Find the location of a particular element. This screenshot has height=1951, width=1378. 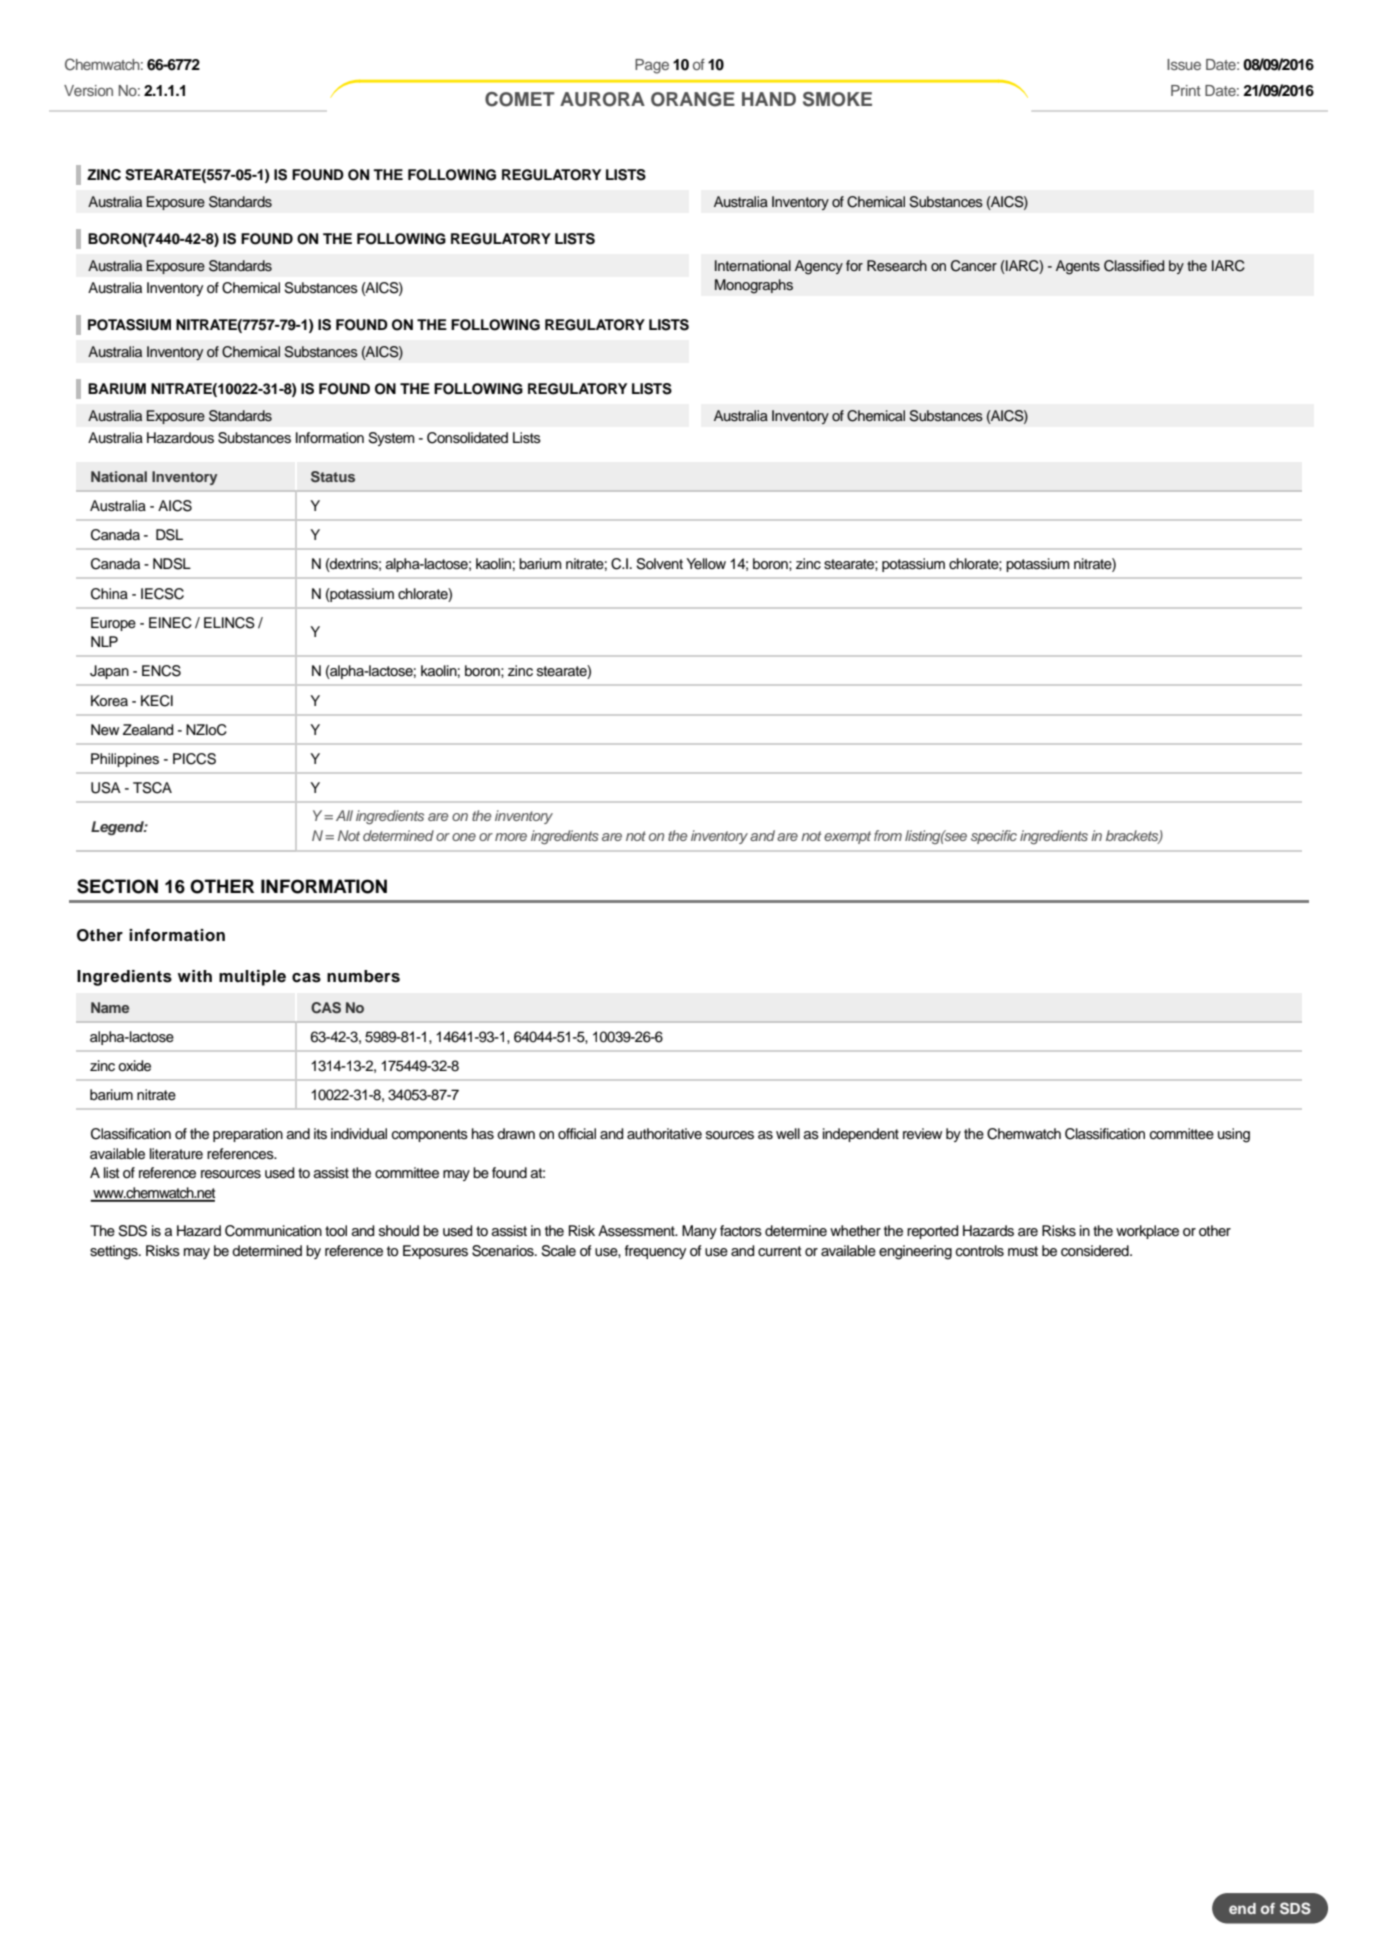

All is located at coordinates (344, 815).
